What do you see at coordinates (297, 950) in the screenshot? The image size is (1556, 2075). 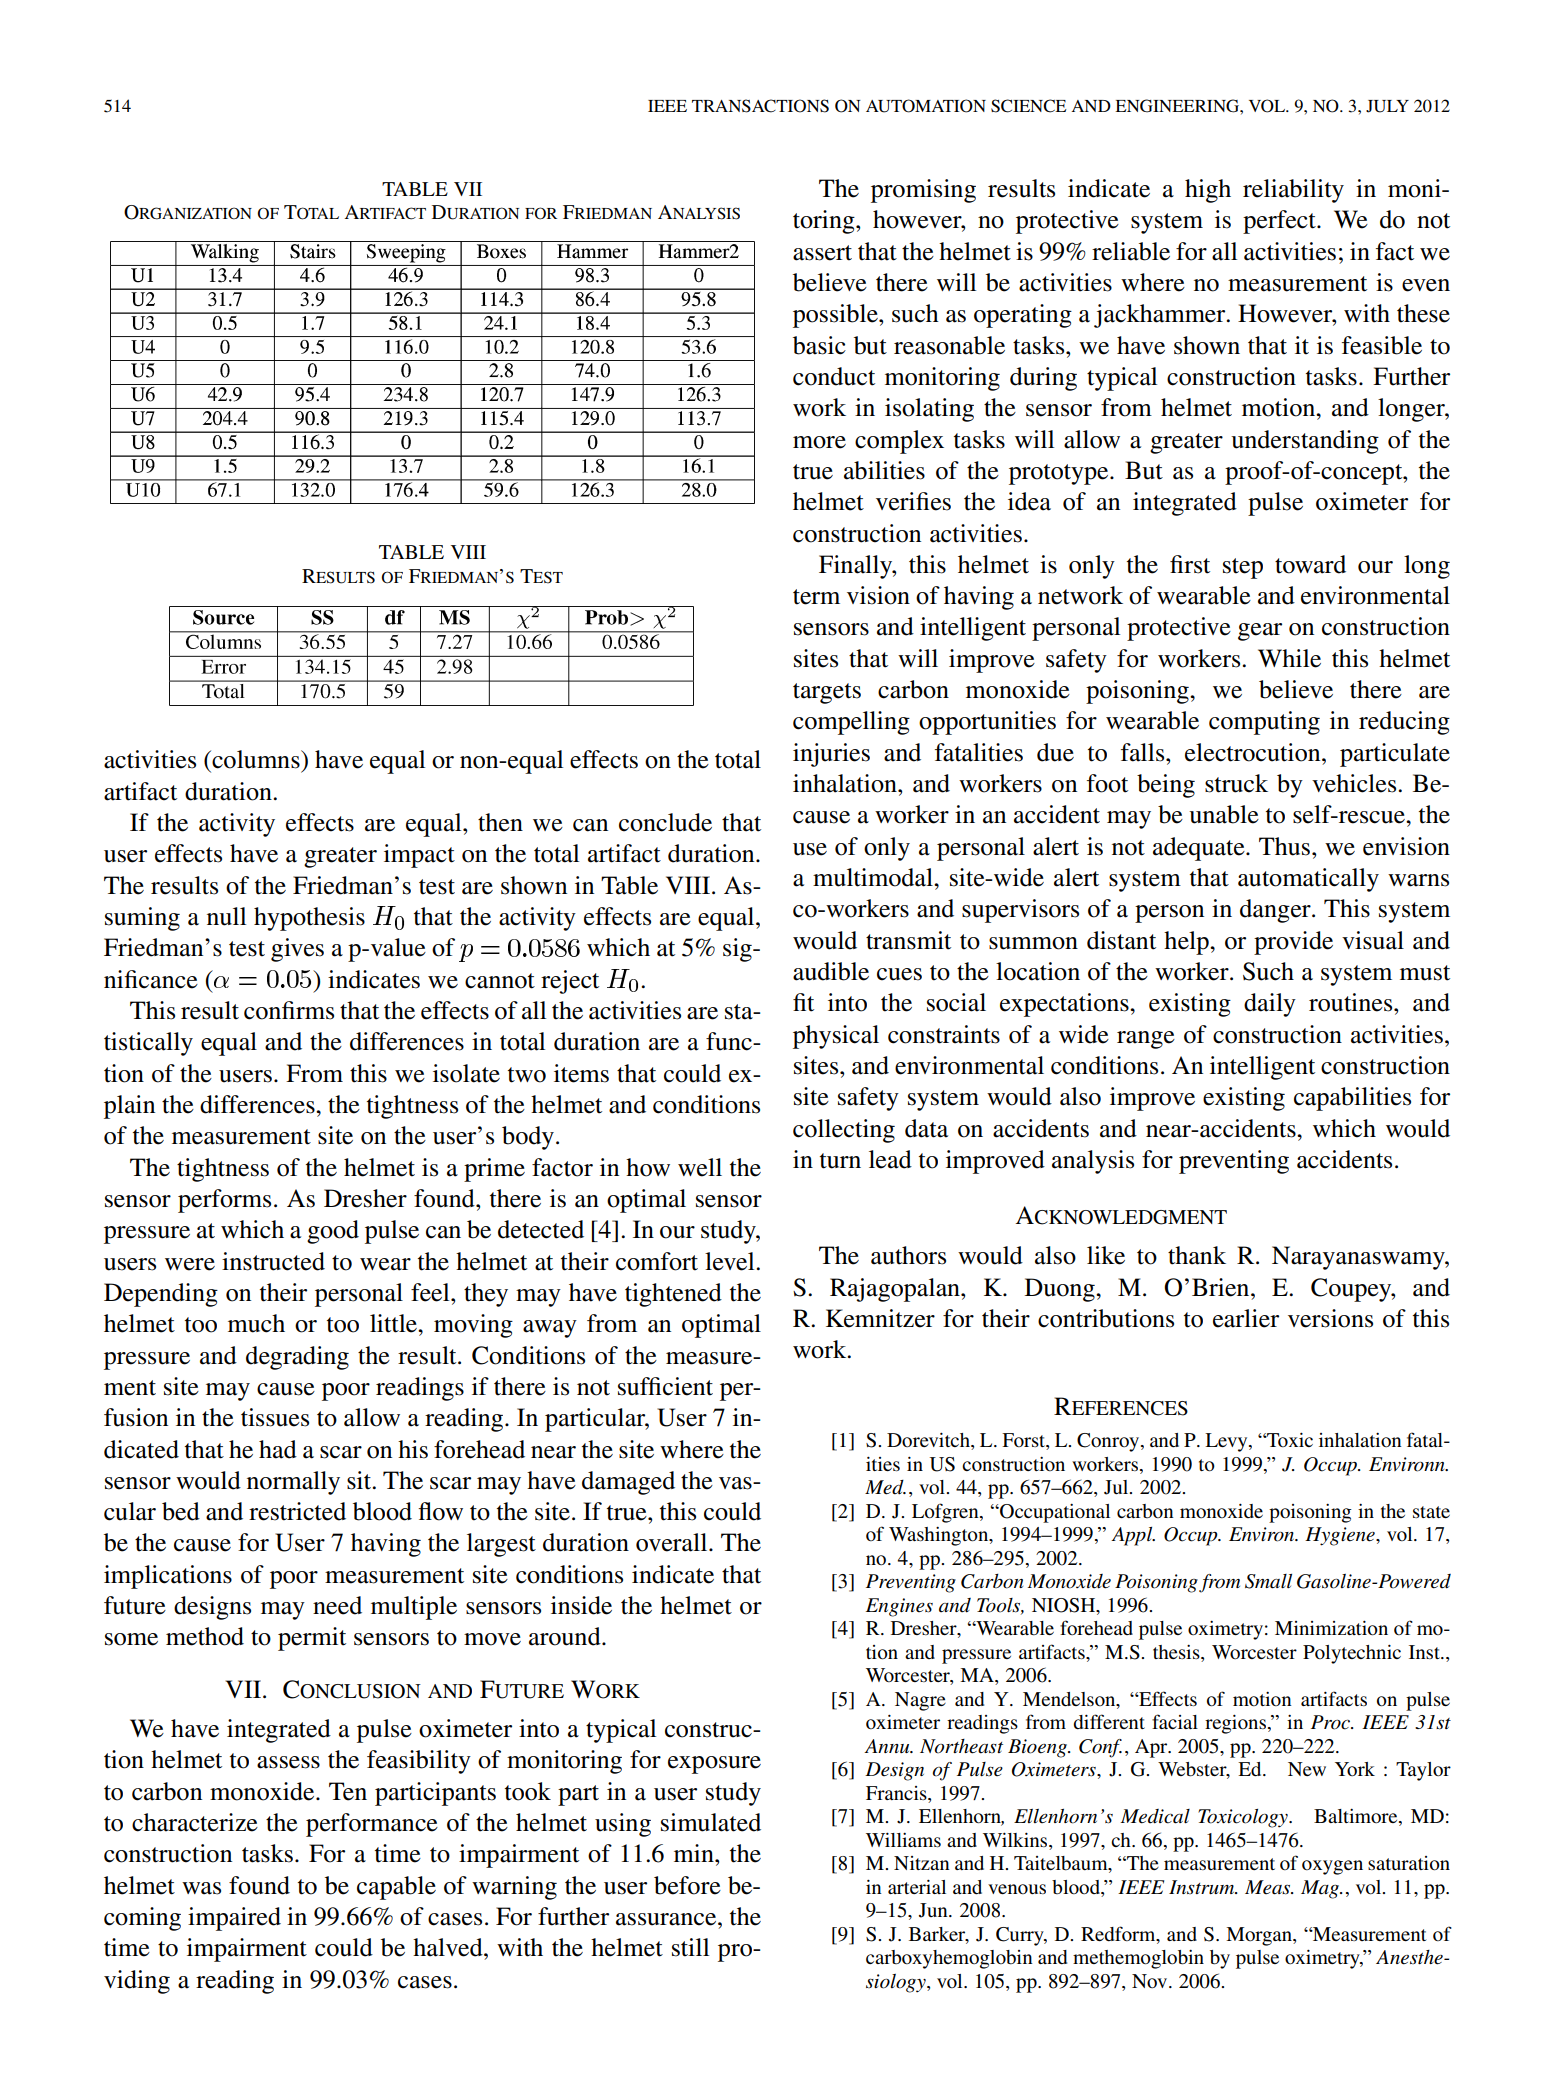 I see `gives` at bounding box center [297, 950].
